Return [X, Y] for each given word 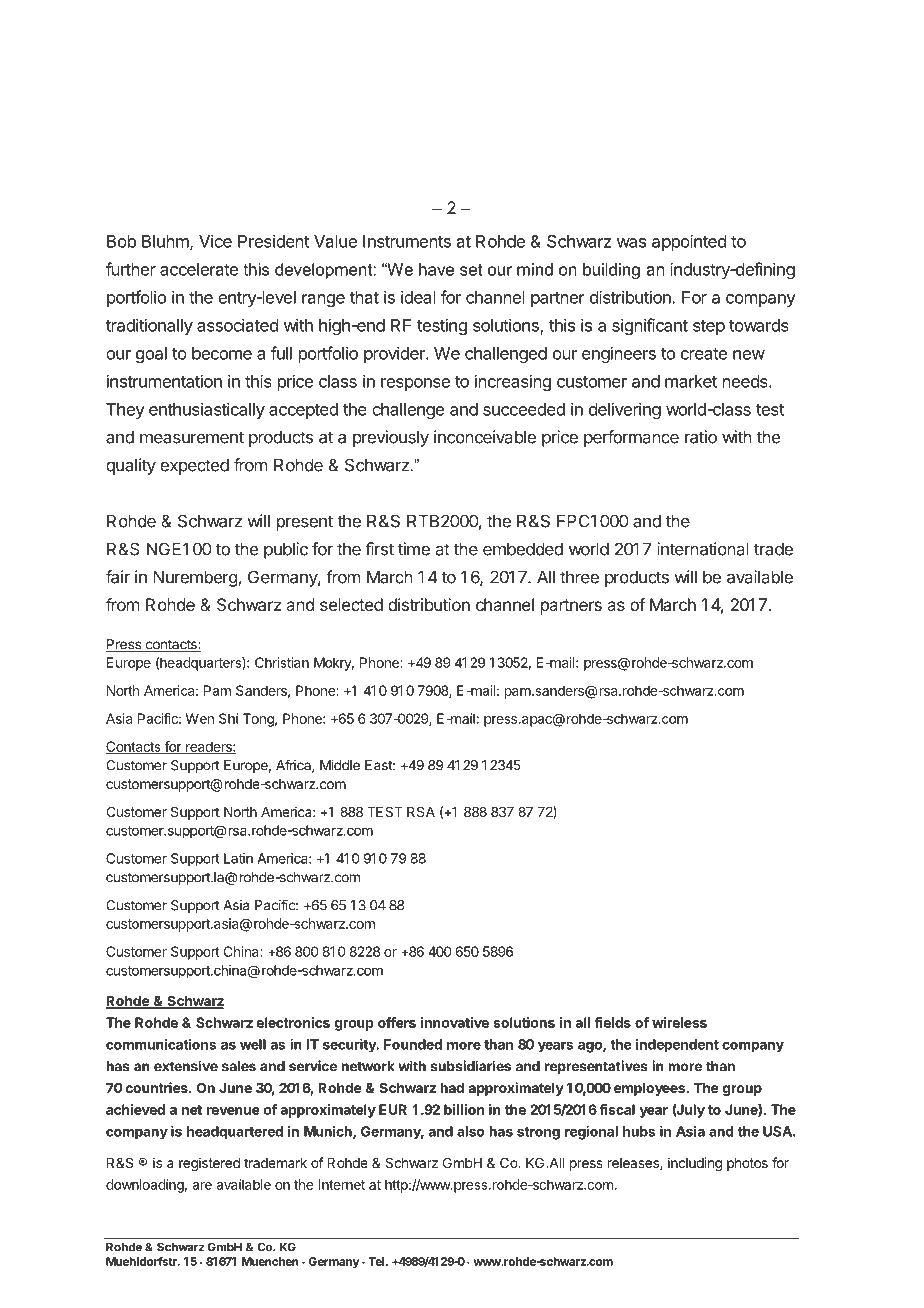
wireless [679, 1022]
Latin [238, 858]
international [703, 549]
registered [209, 1164]
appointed [689, 242]
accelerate [199, 269]
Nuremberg [196, 578]
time [414, 549]
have [436, 269]
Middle [340, 765]
